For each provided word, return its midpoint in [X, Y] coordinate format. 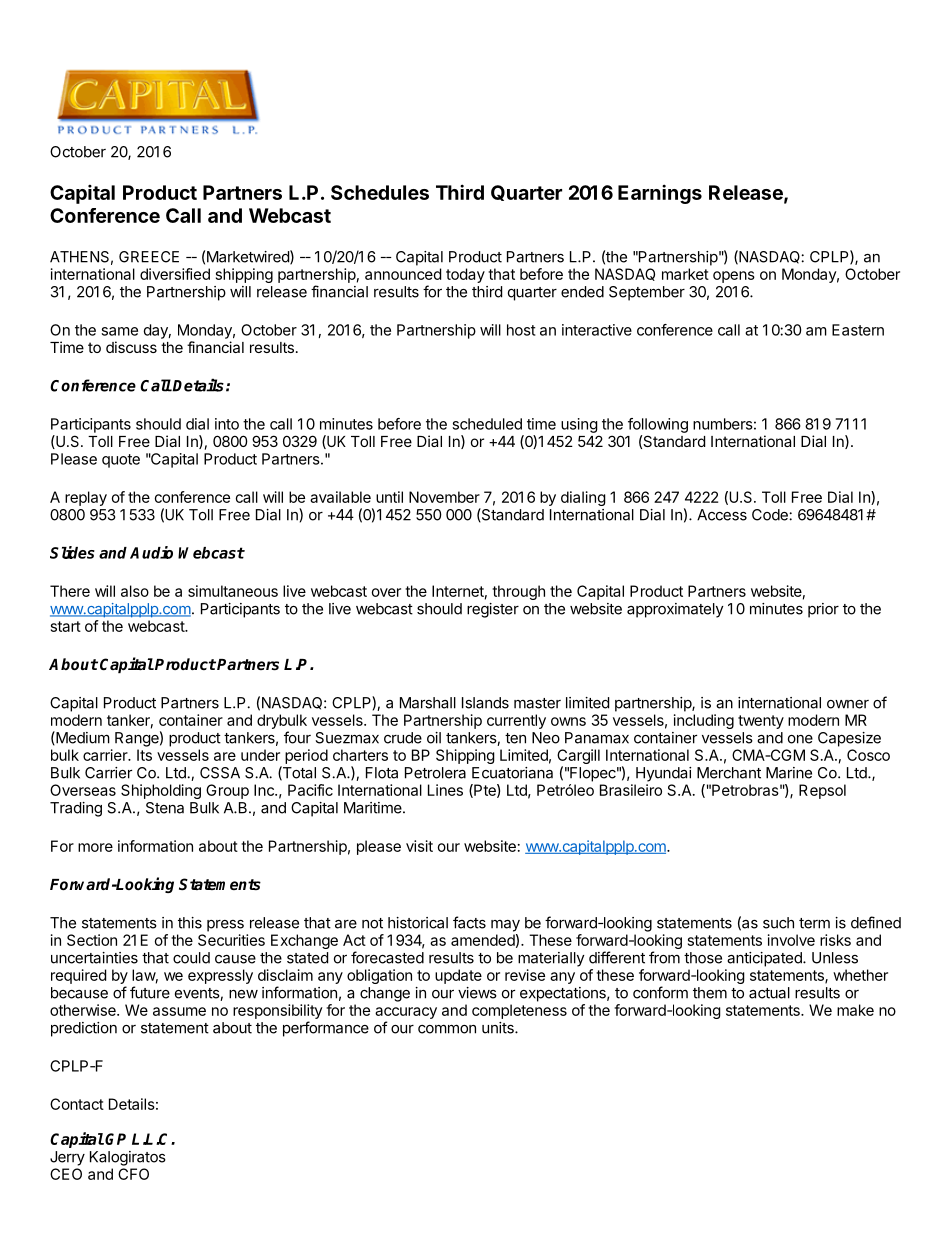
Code [771, 515]
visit [419, 846]
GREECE [149, 257]
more [95, 847]
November [444, 497]
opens [734, 277]
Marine [789, 773]
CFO [133, 1174]
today [465, 275]
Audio [151, 552]
